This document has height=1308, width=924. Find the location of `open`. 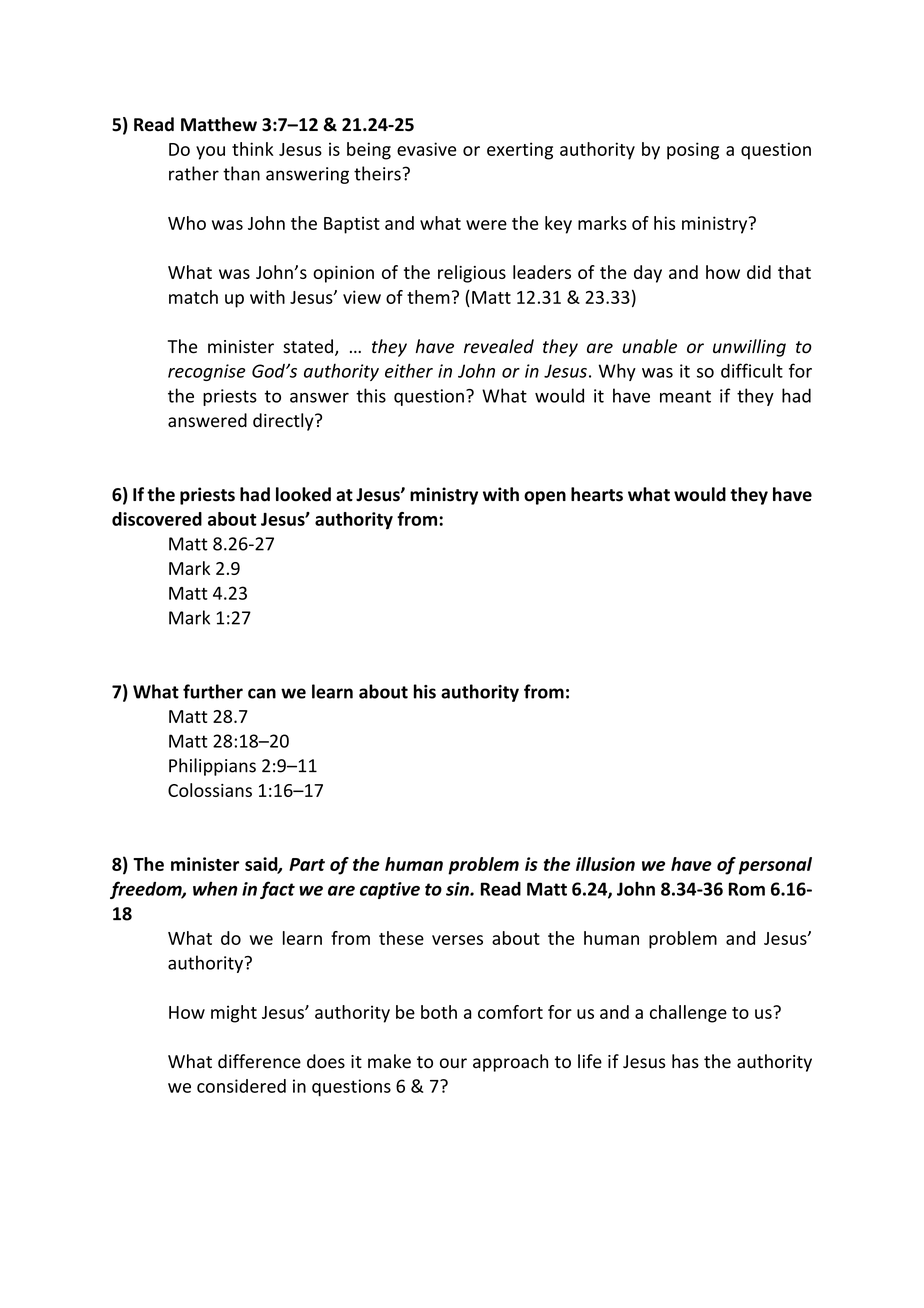

open is located at coordinates (545, 498).
